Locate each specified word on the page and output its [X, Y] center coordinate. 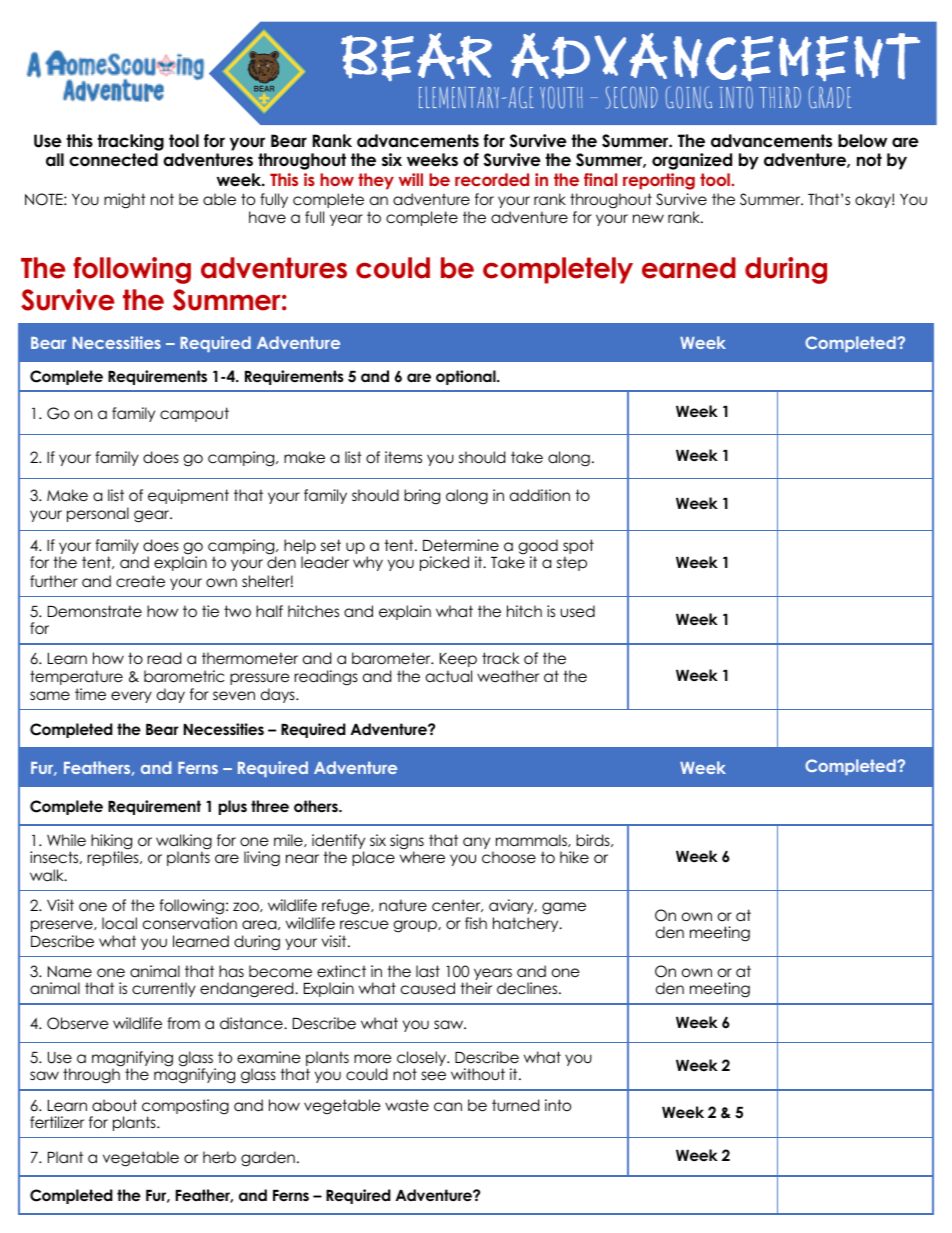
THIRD [780, 97]
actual [449, 676]
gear [153, 516]
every [131, 697]
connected [113, 160]
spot [578, 548]
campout [194, 414]
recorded [492, 179]
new [648, 218]
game [564, 908]
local [119, 923]
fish [476, 923]
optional [467, 377]
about [114, 1105]
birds [594, 840]
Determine [461, 545]
